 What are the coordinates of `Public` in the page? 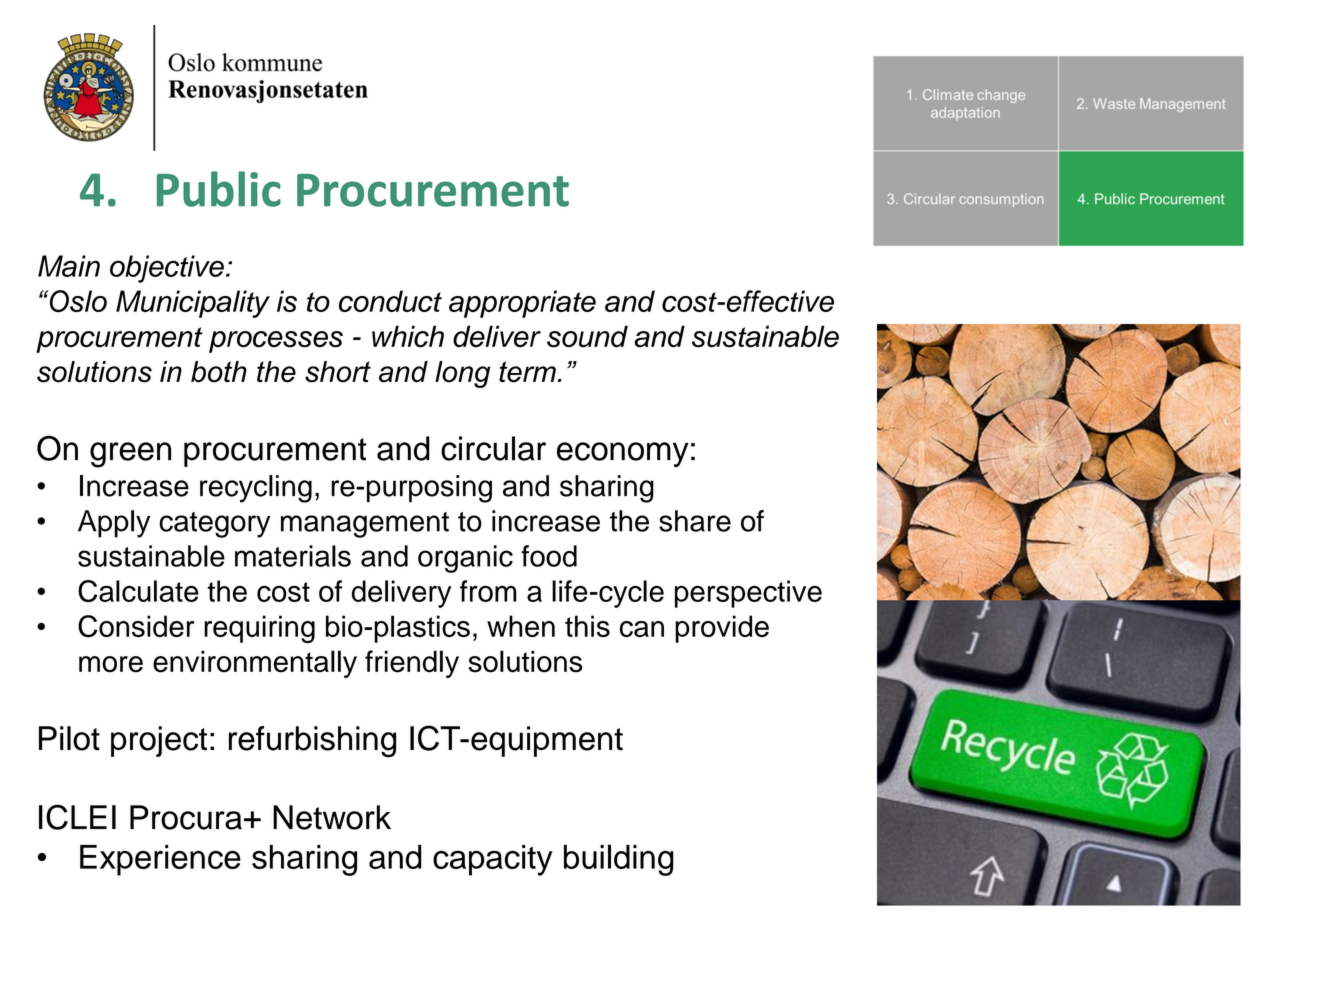 It's located at (219, 189).
